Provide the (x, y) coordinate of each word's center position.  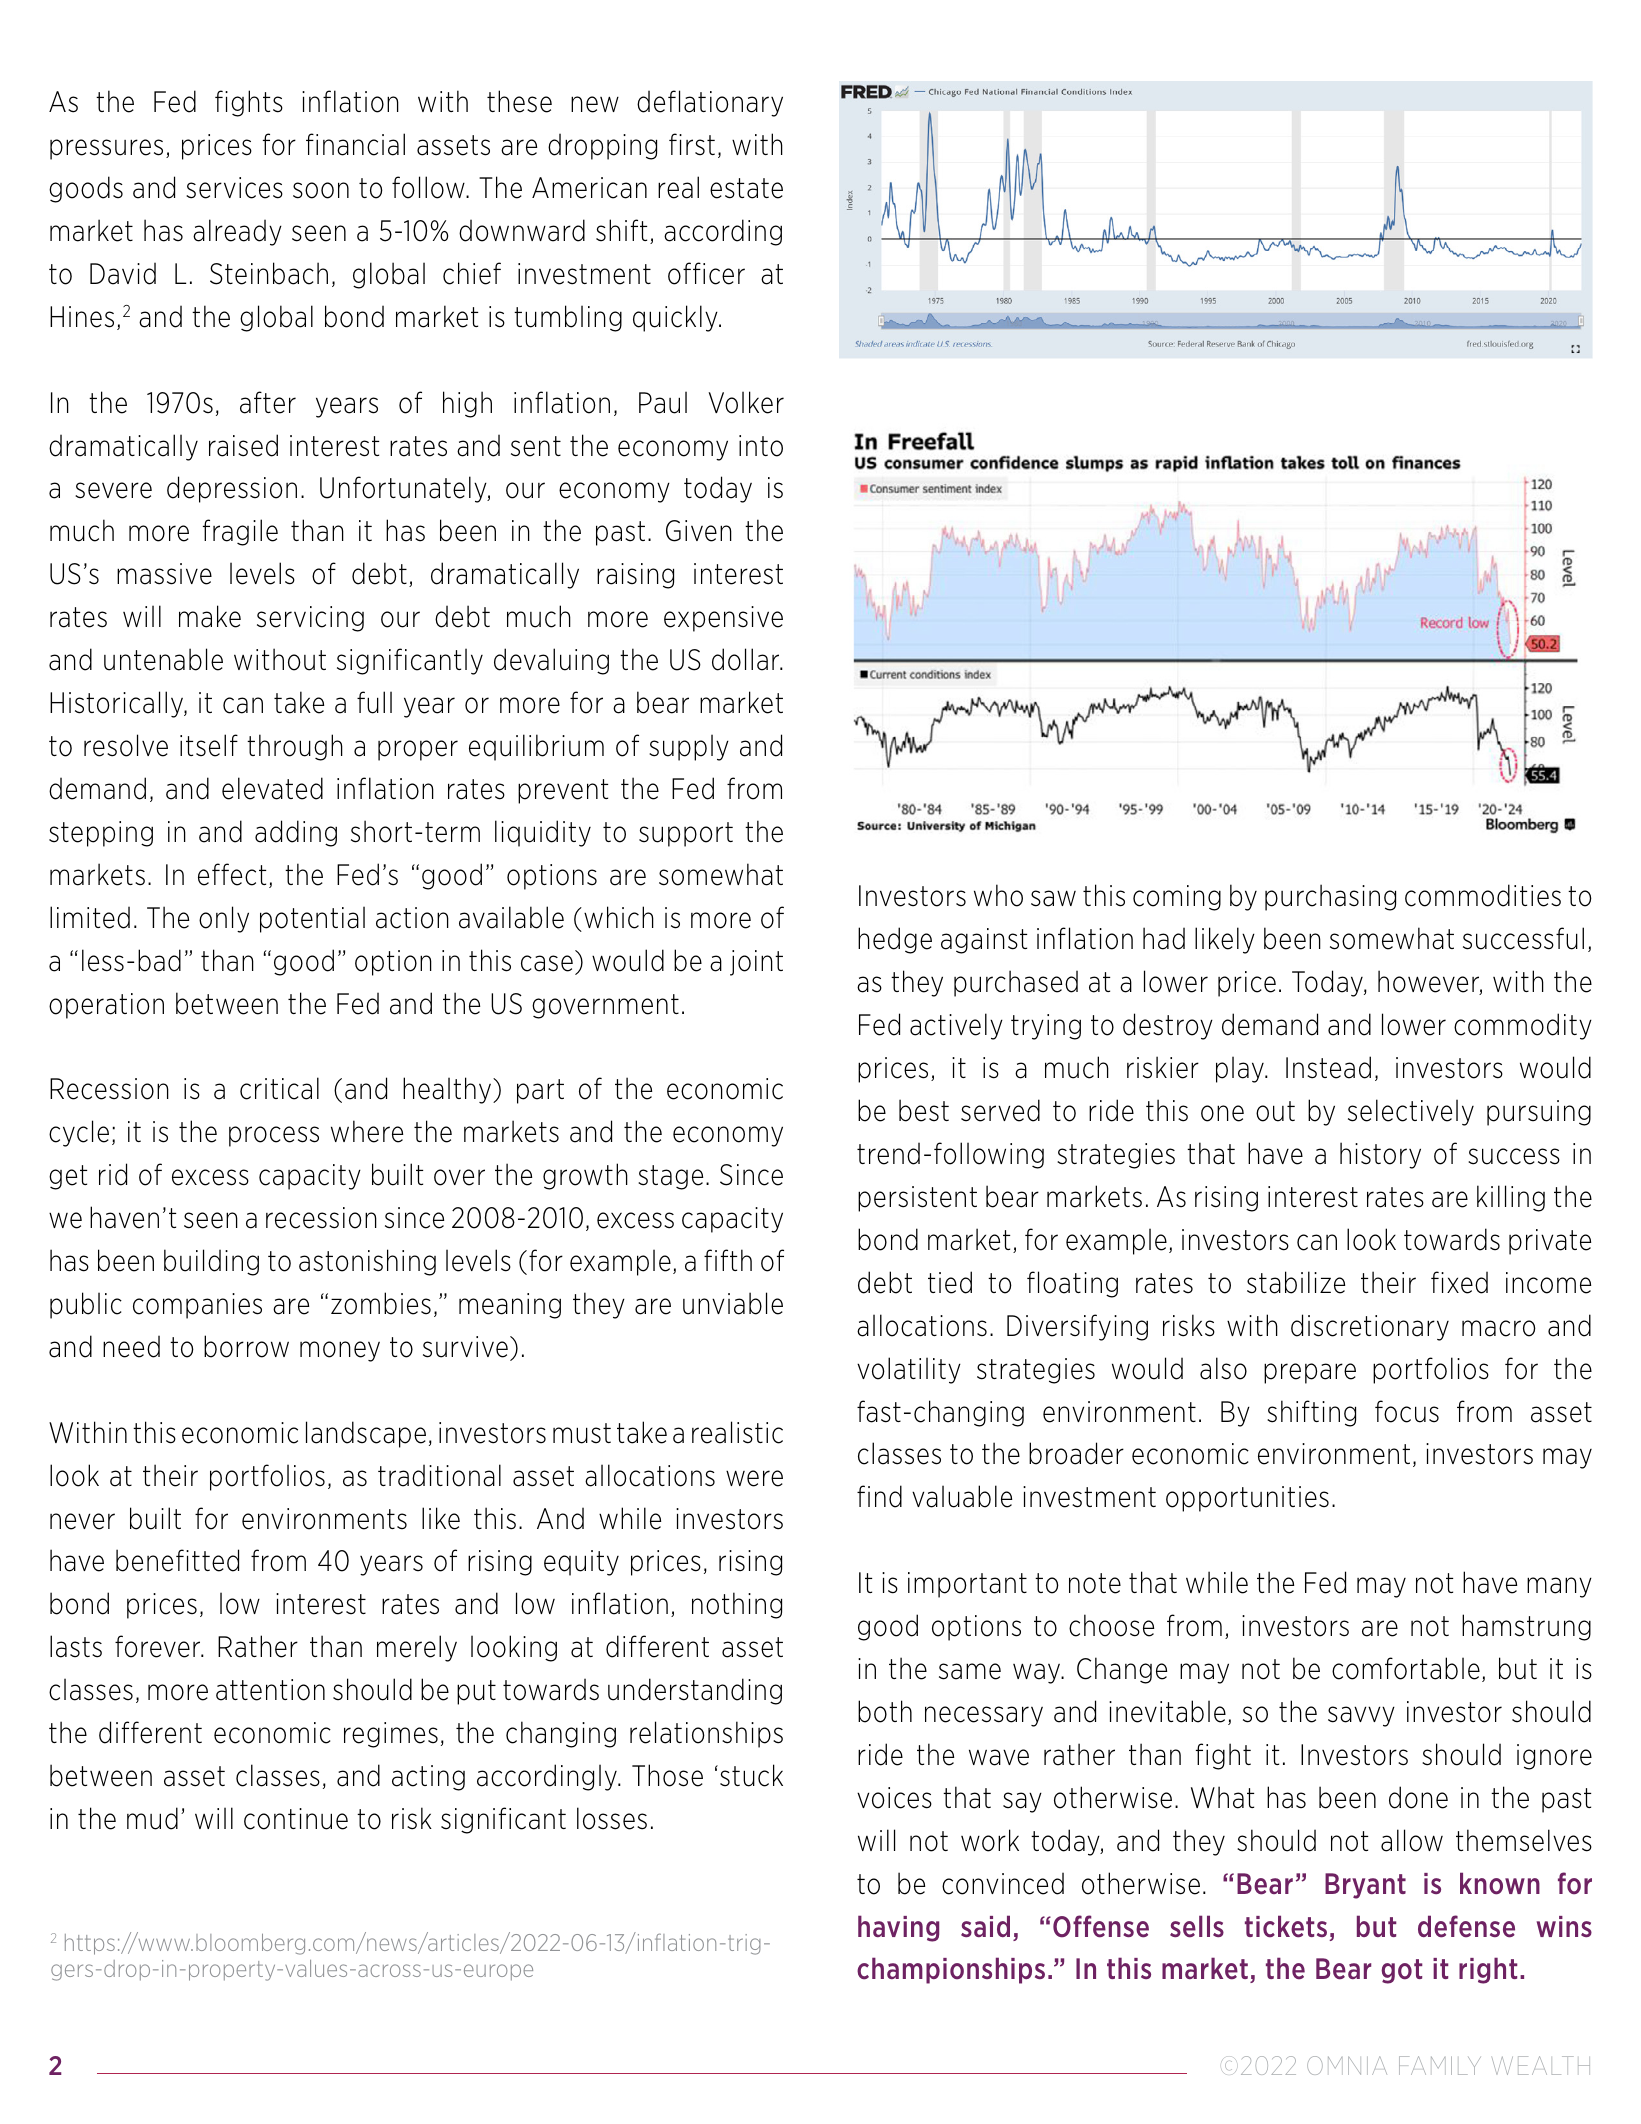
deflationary (710, 103)
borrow (246, 1346)
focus (1407, 1411)
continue (296, 1819)
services (234, 188)
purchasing (1330, 897)
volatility (909, 1370)
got (1402, 1971)
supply (689, 747)
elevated (272, 788)
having (898, 1928)
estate (746, 188)
